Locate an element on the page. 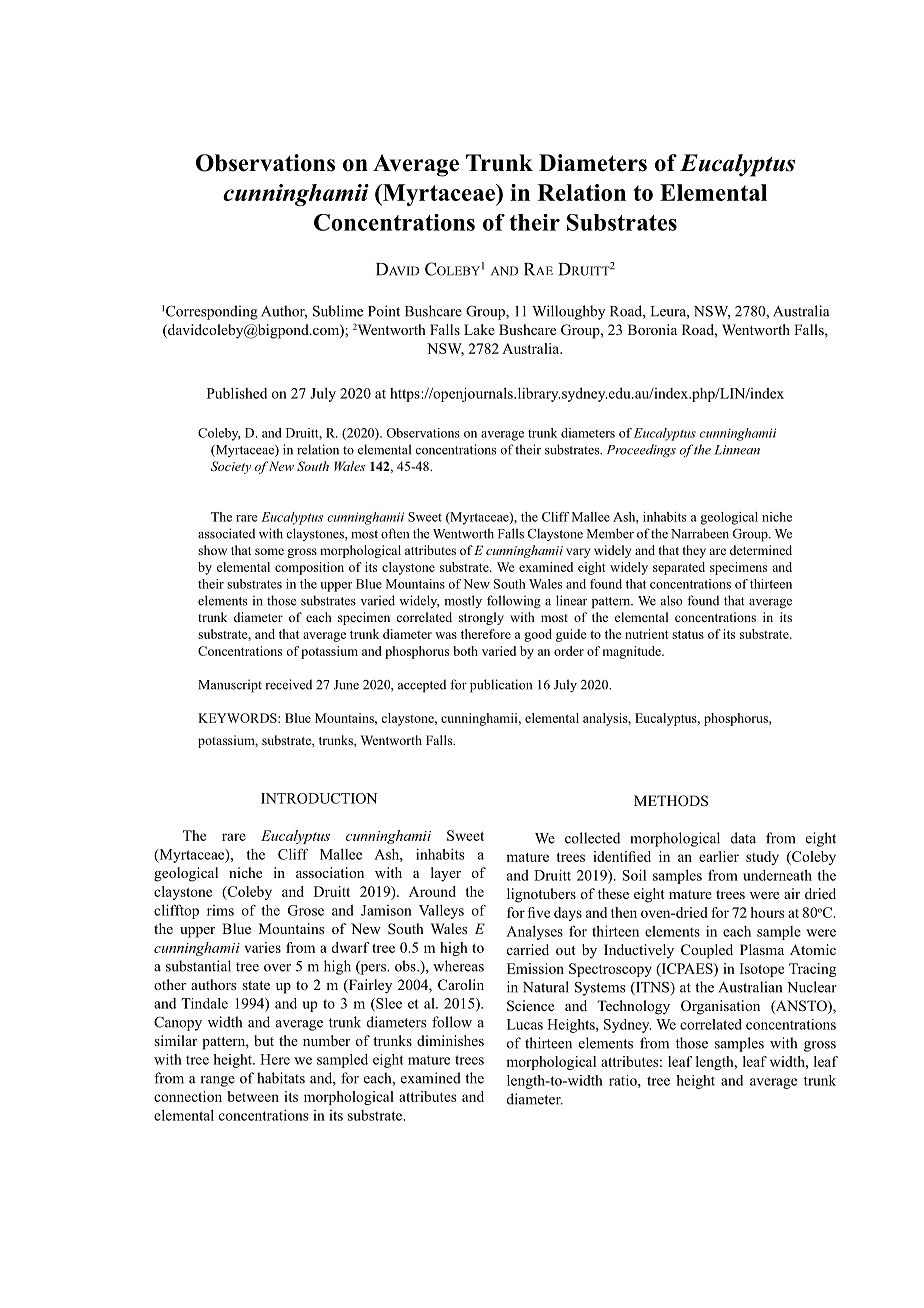  Willoughby is located at coordinates (568, 312).
